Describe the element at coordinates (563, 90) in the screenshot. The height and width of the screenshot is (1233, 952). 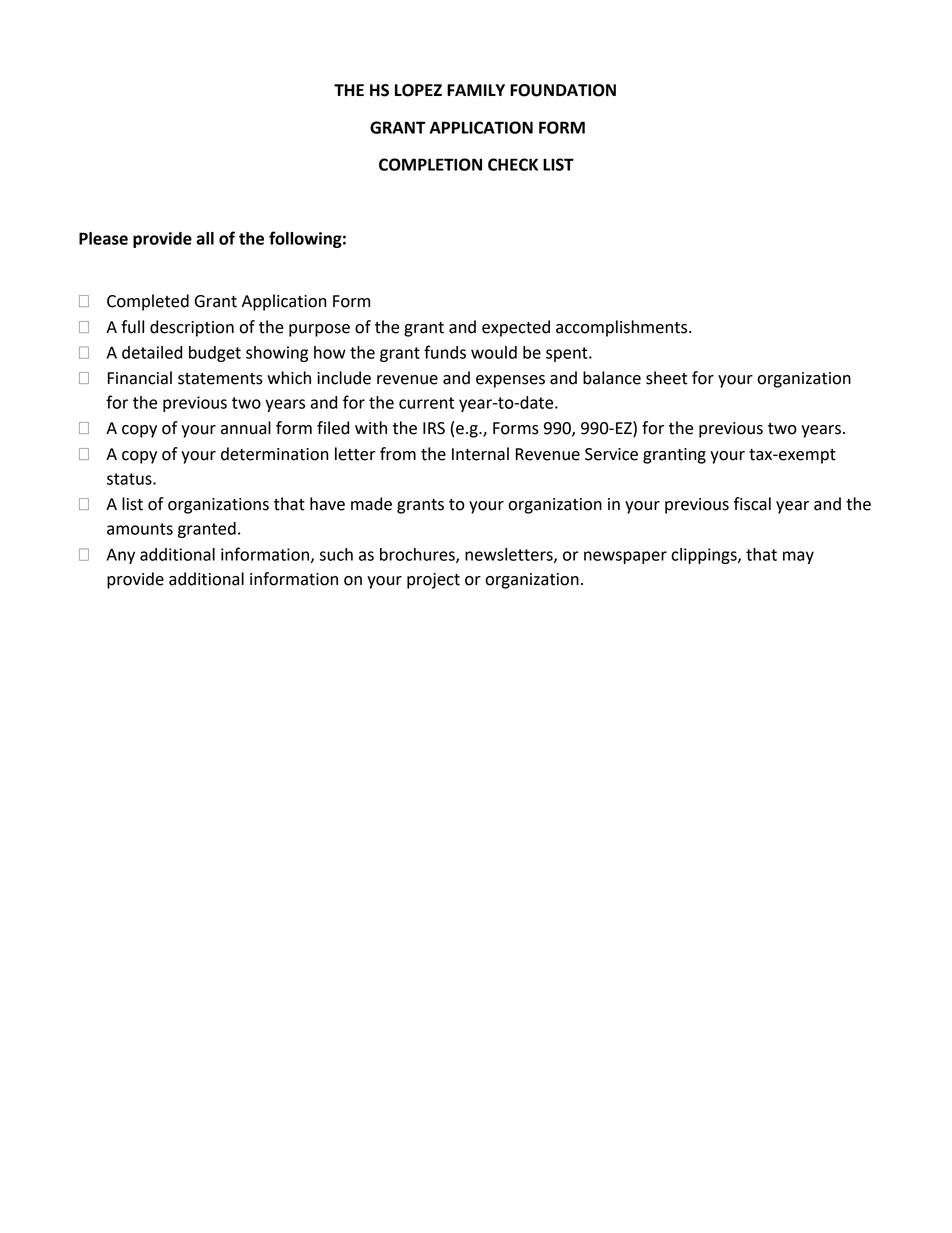
I see `FOUNDATION` at that location.
